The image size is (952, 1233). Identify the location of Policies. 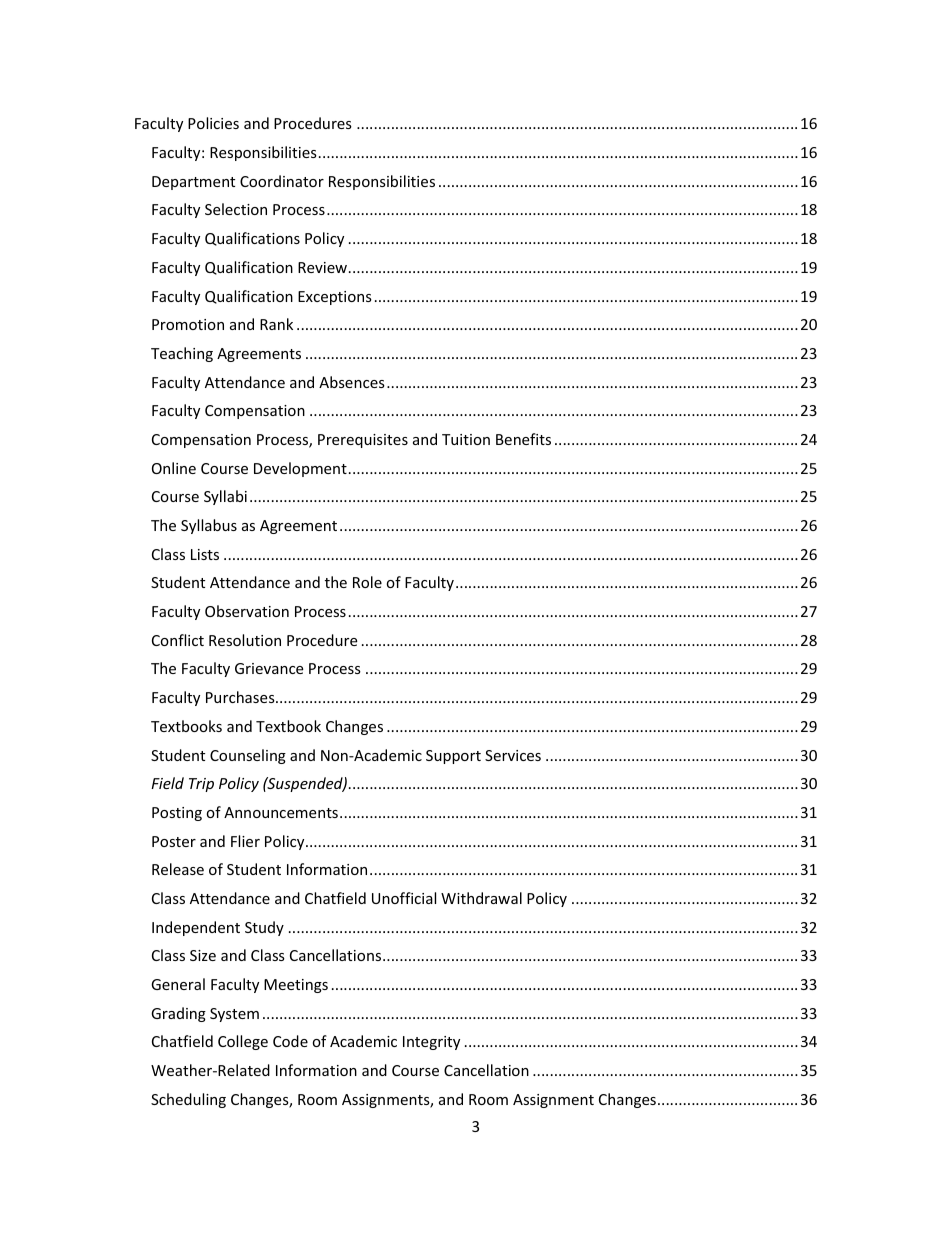
(213, 123).
